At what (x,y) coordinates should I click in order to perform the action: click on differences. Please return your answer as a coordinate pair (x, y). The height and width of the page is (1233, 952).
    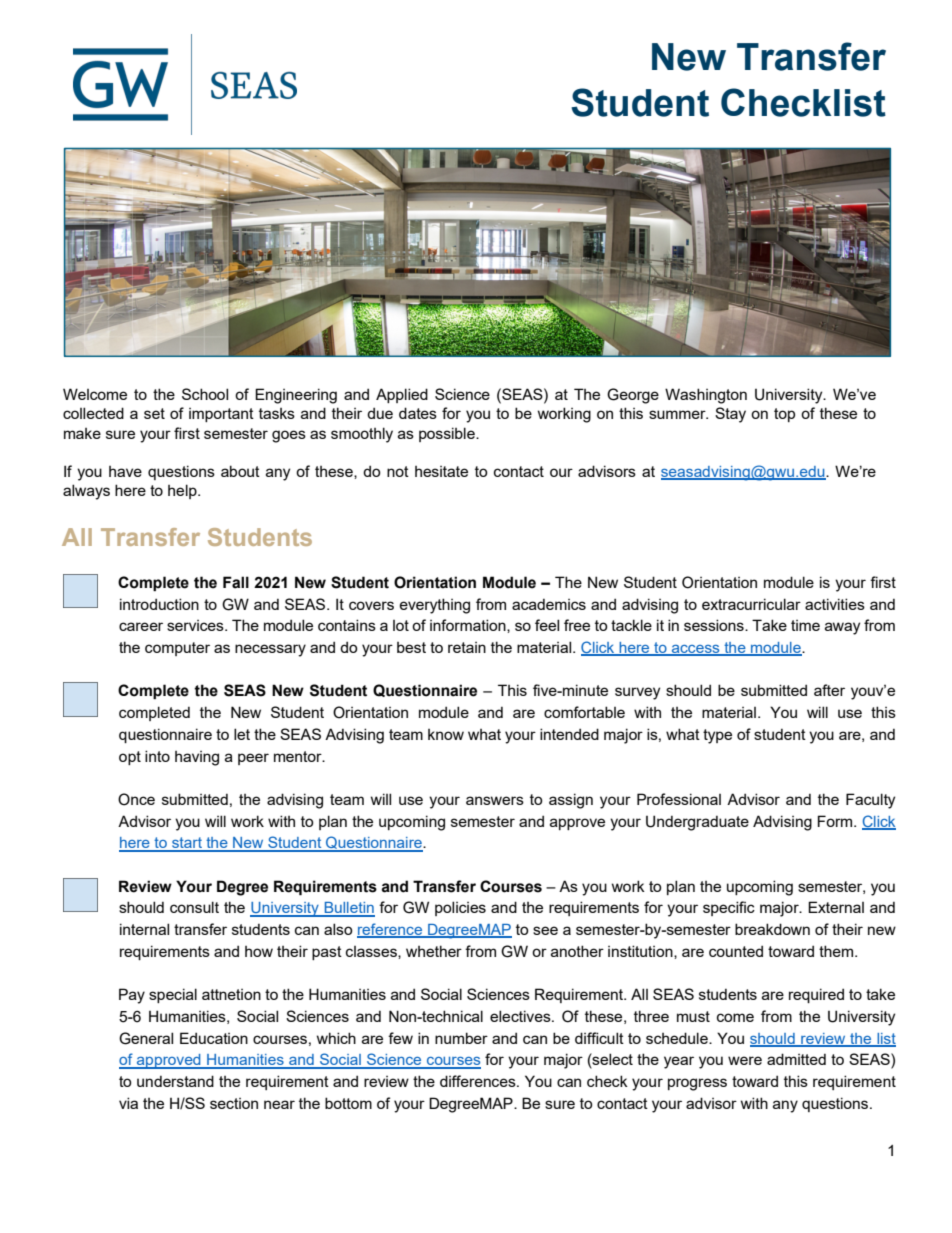
    Looking at the image, I should click on (479, 1081).
